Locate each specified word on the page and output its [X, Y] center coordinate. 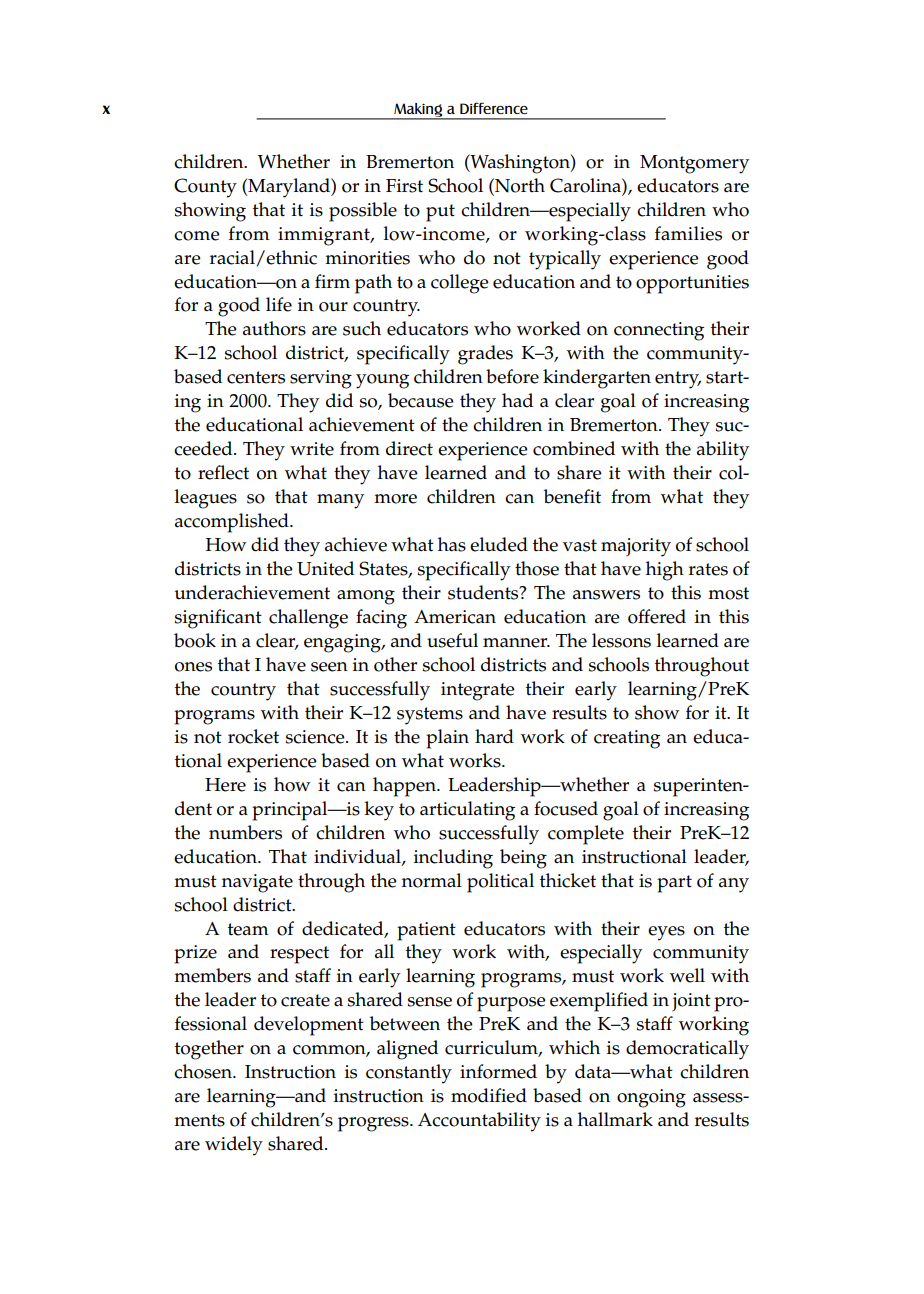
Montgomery [694, 164]
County [205, 188]
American [455, 617]
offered [657, 616]
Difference [494, 108]
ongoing [651, 1098]
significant [218, 619]
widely [234, 1146]
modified [489, 1095]
